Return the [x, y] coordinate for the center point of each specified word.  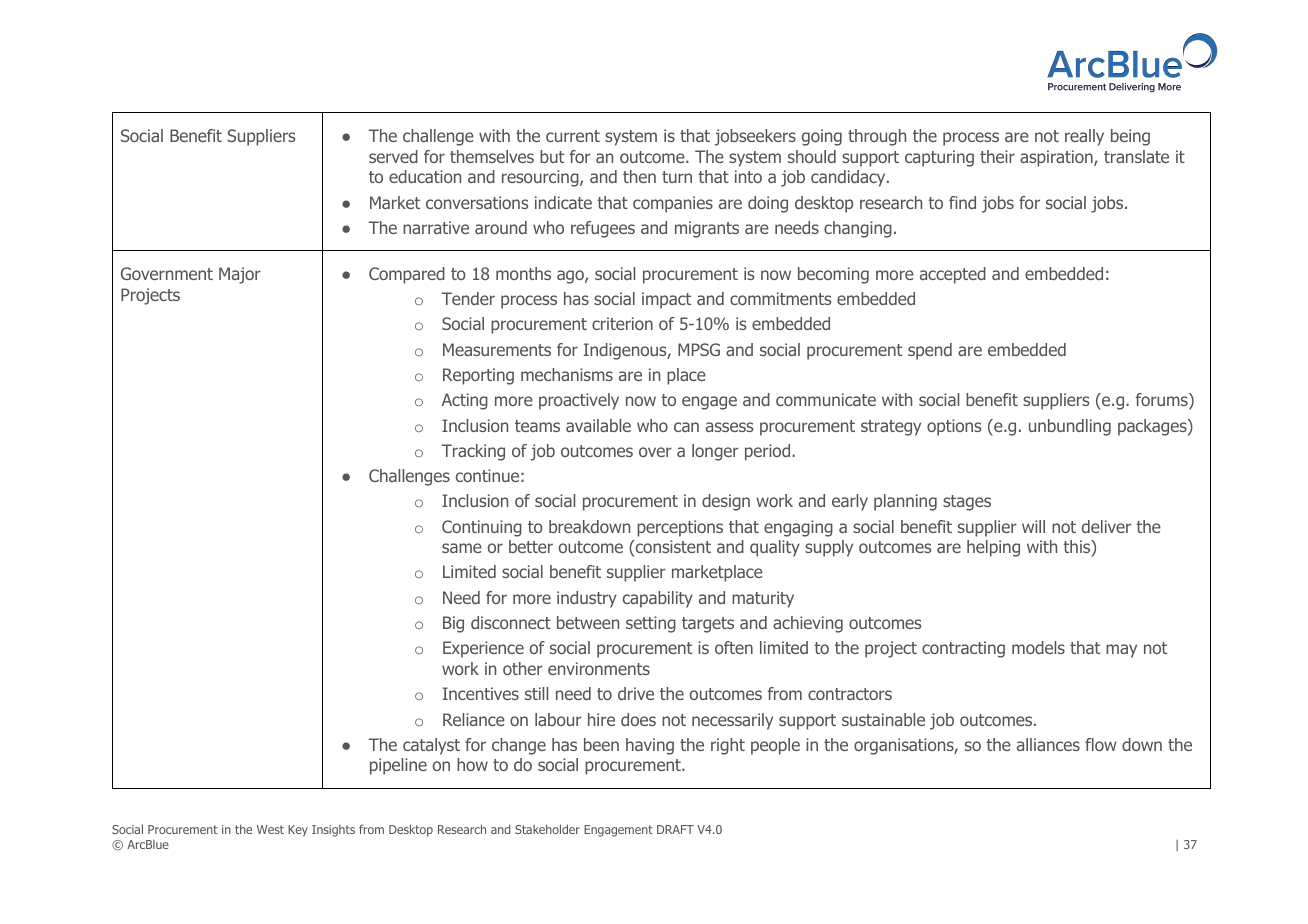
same [462, 548]
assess [729, 427]
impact [666, 300]
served [393, 156]
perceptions [680, 528]
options [954, 427]
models [1038, 647]
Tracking [473, 452]
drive [636, 693]
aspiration [1057, 158]
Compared [407, 275]
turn [677, 177]
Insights [333, 831]
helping [993, 548]
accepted [953, 275]
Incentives [481, 693]
